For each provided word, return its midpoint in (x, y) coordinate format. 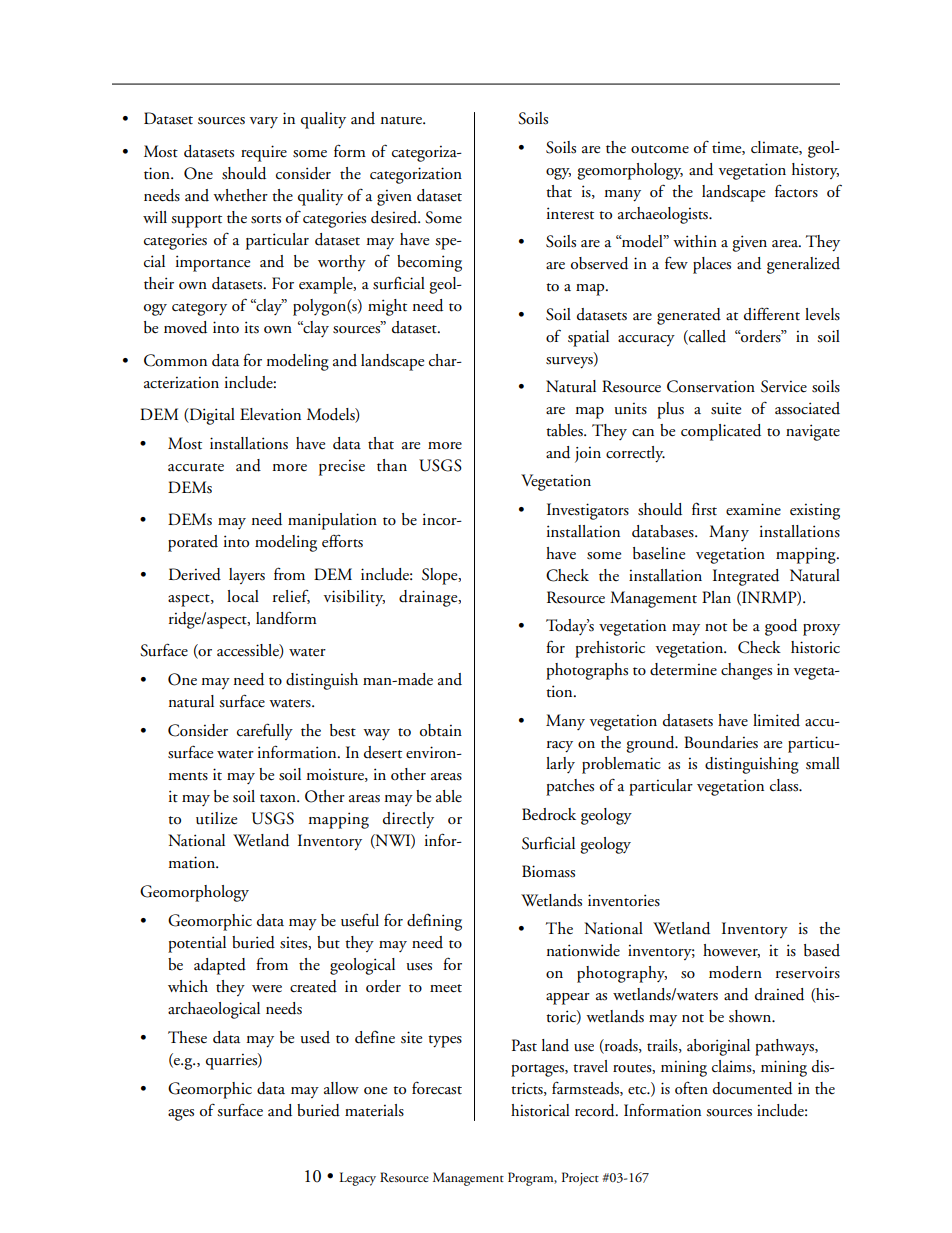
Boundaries (721, 742)
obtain (441, 730)
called (706, 337)
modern (735, 972)
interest (570, 213)
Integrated (746, 577)
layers (247, 576)
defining (434, 922)
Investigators (588, 511)
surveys (570, 363)
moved (185, 327)
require (264, 153)
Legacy (357, 1179)
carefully (265, 731)
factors (796, 191)
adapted (220, 966)
